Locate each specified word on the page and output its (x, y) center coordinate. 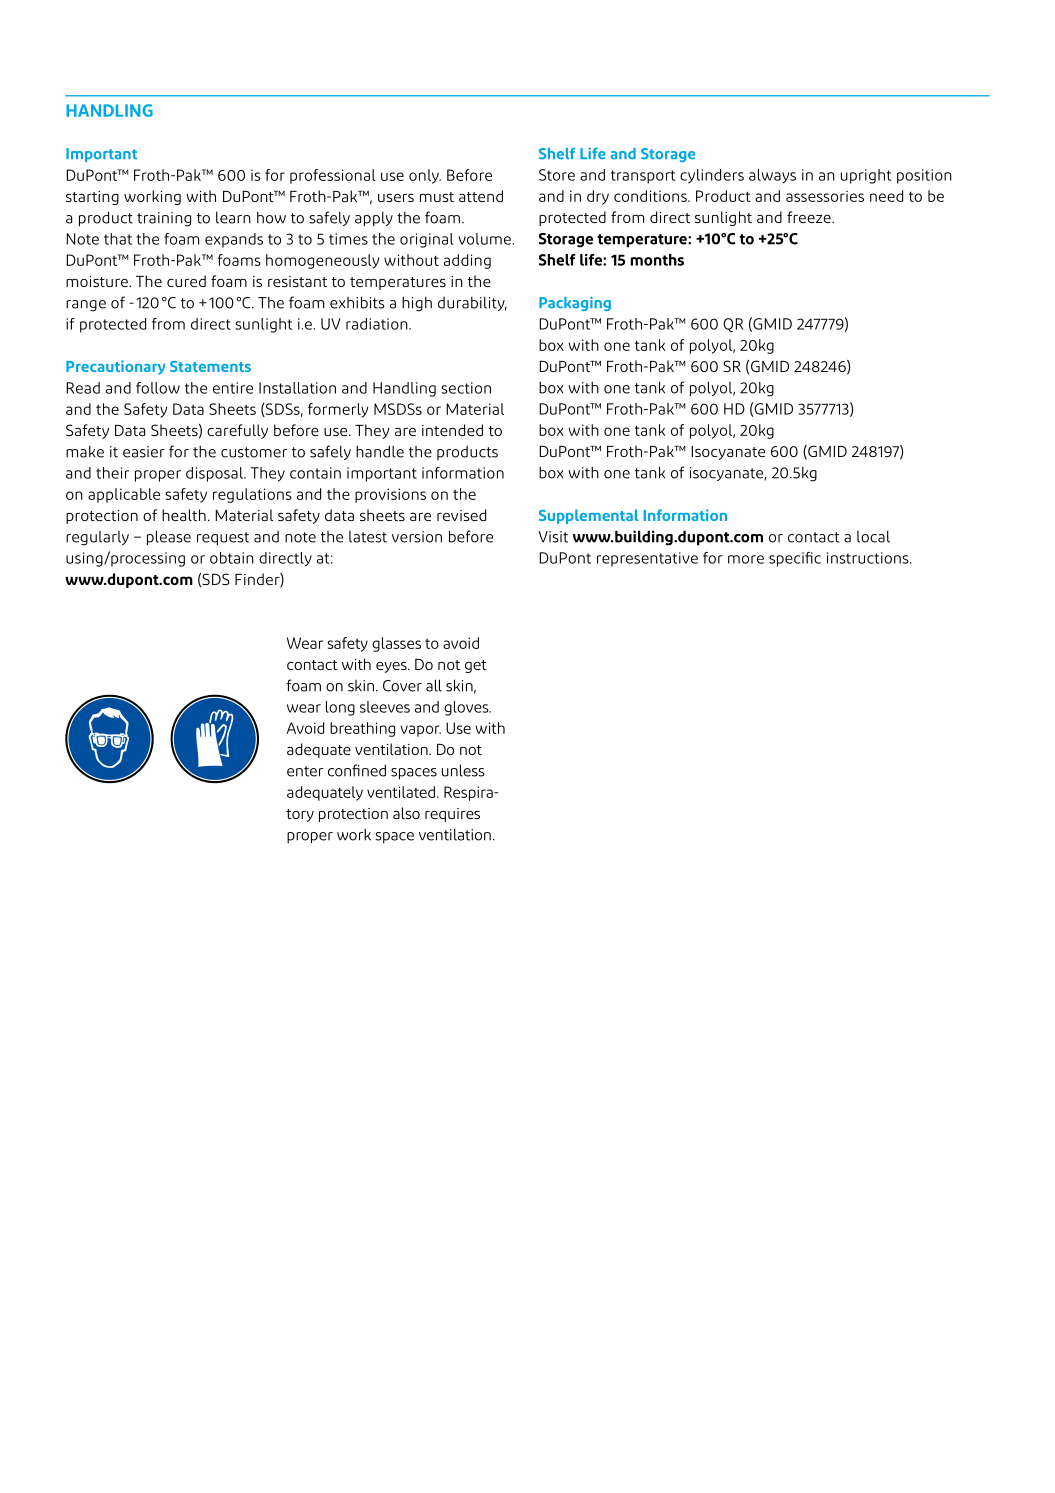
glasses (396, 644)
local (873, 536)
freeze (810, 217)
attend (481, 196)
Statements (210, 366)
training (164, 219)
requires (452, 815)
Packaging (575, 304)
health (184, 515)
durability (472, 303)
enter (305, 771)
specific (795, 559)
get (476, 666)
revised (461, 515)
